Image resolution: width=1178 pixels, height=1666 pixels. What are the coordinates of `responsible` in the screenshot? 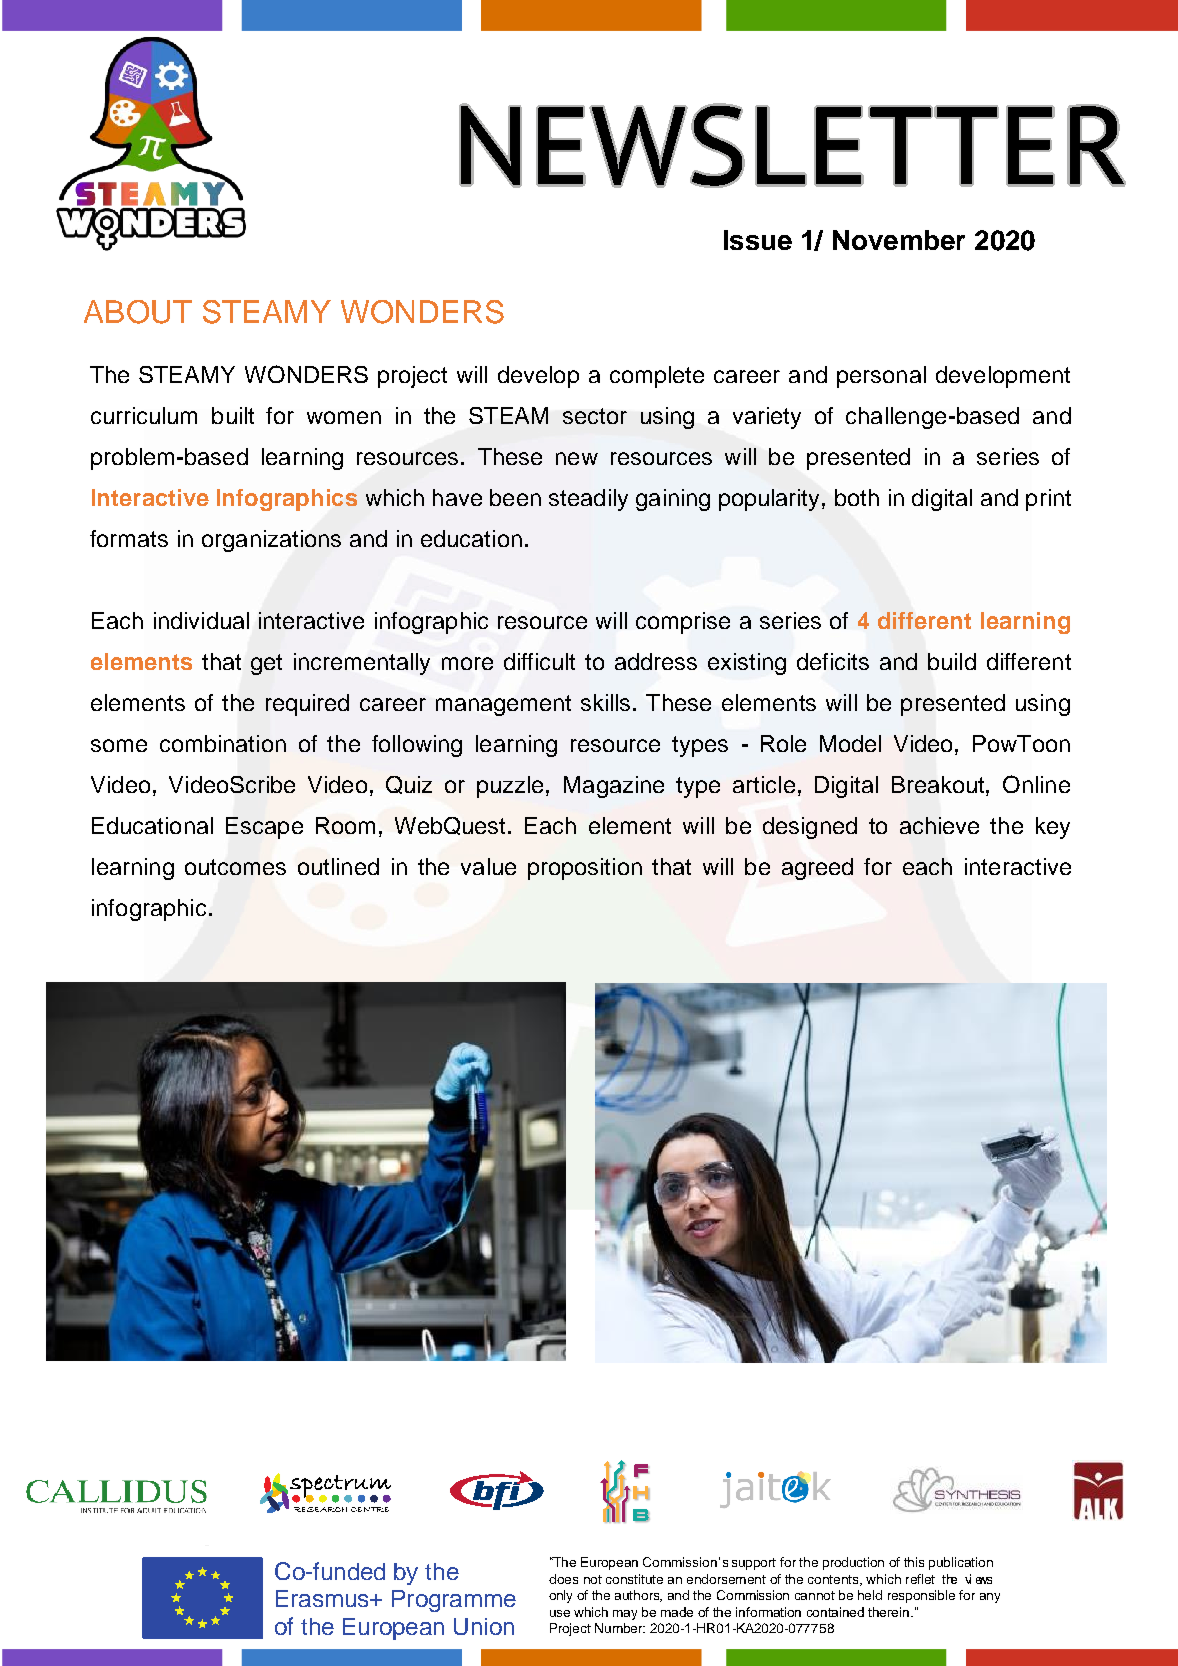 It's located at (921, 1596).
